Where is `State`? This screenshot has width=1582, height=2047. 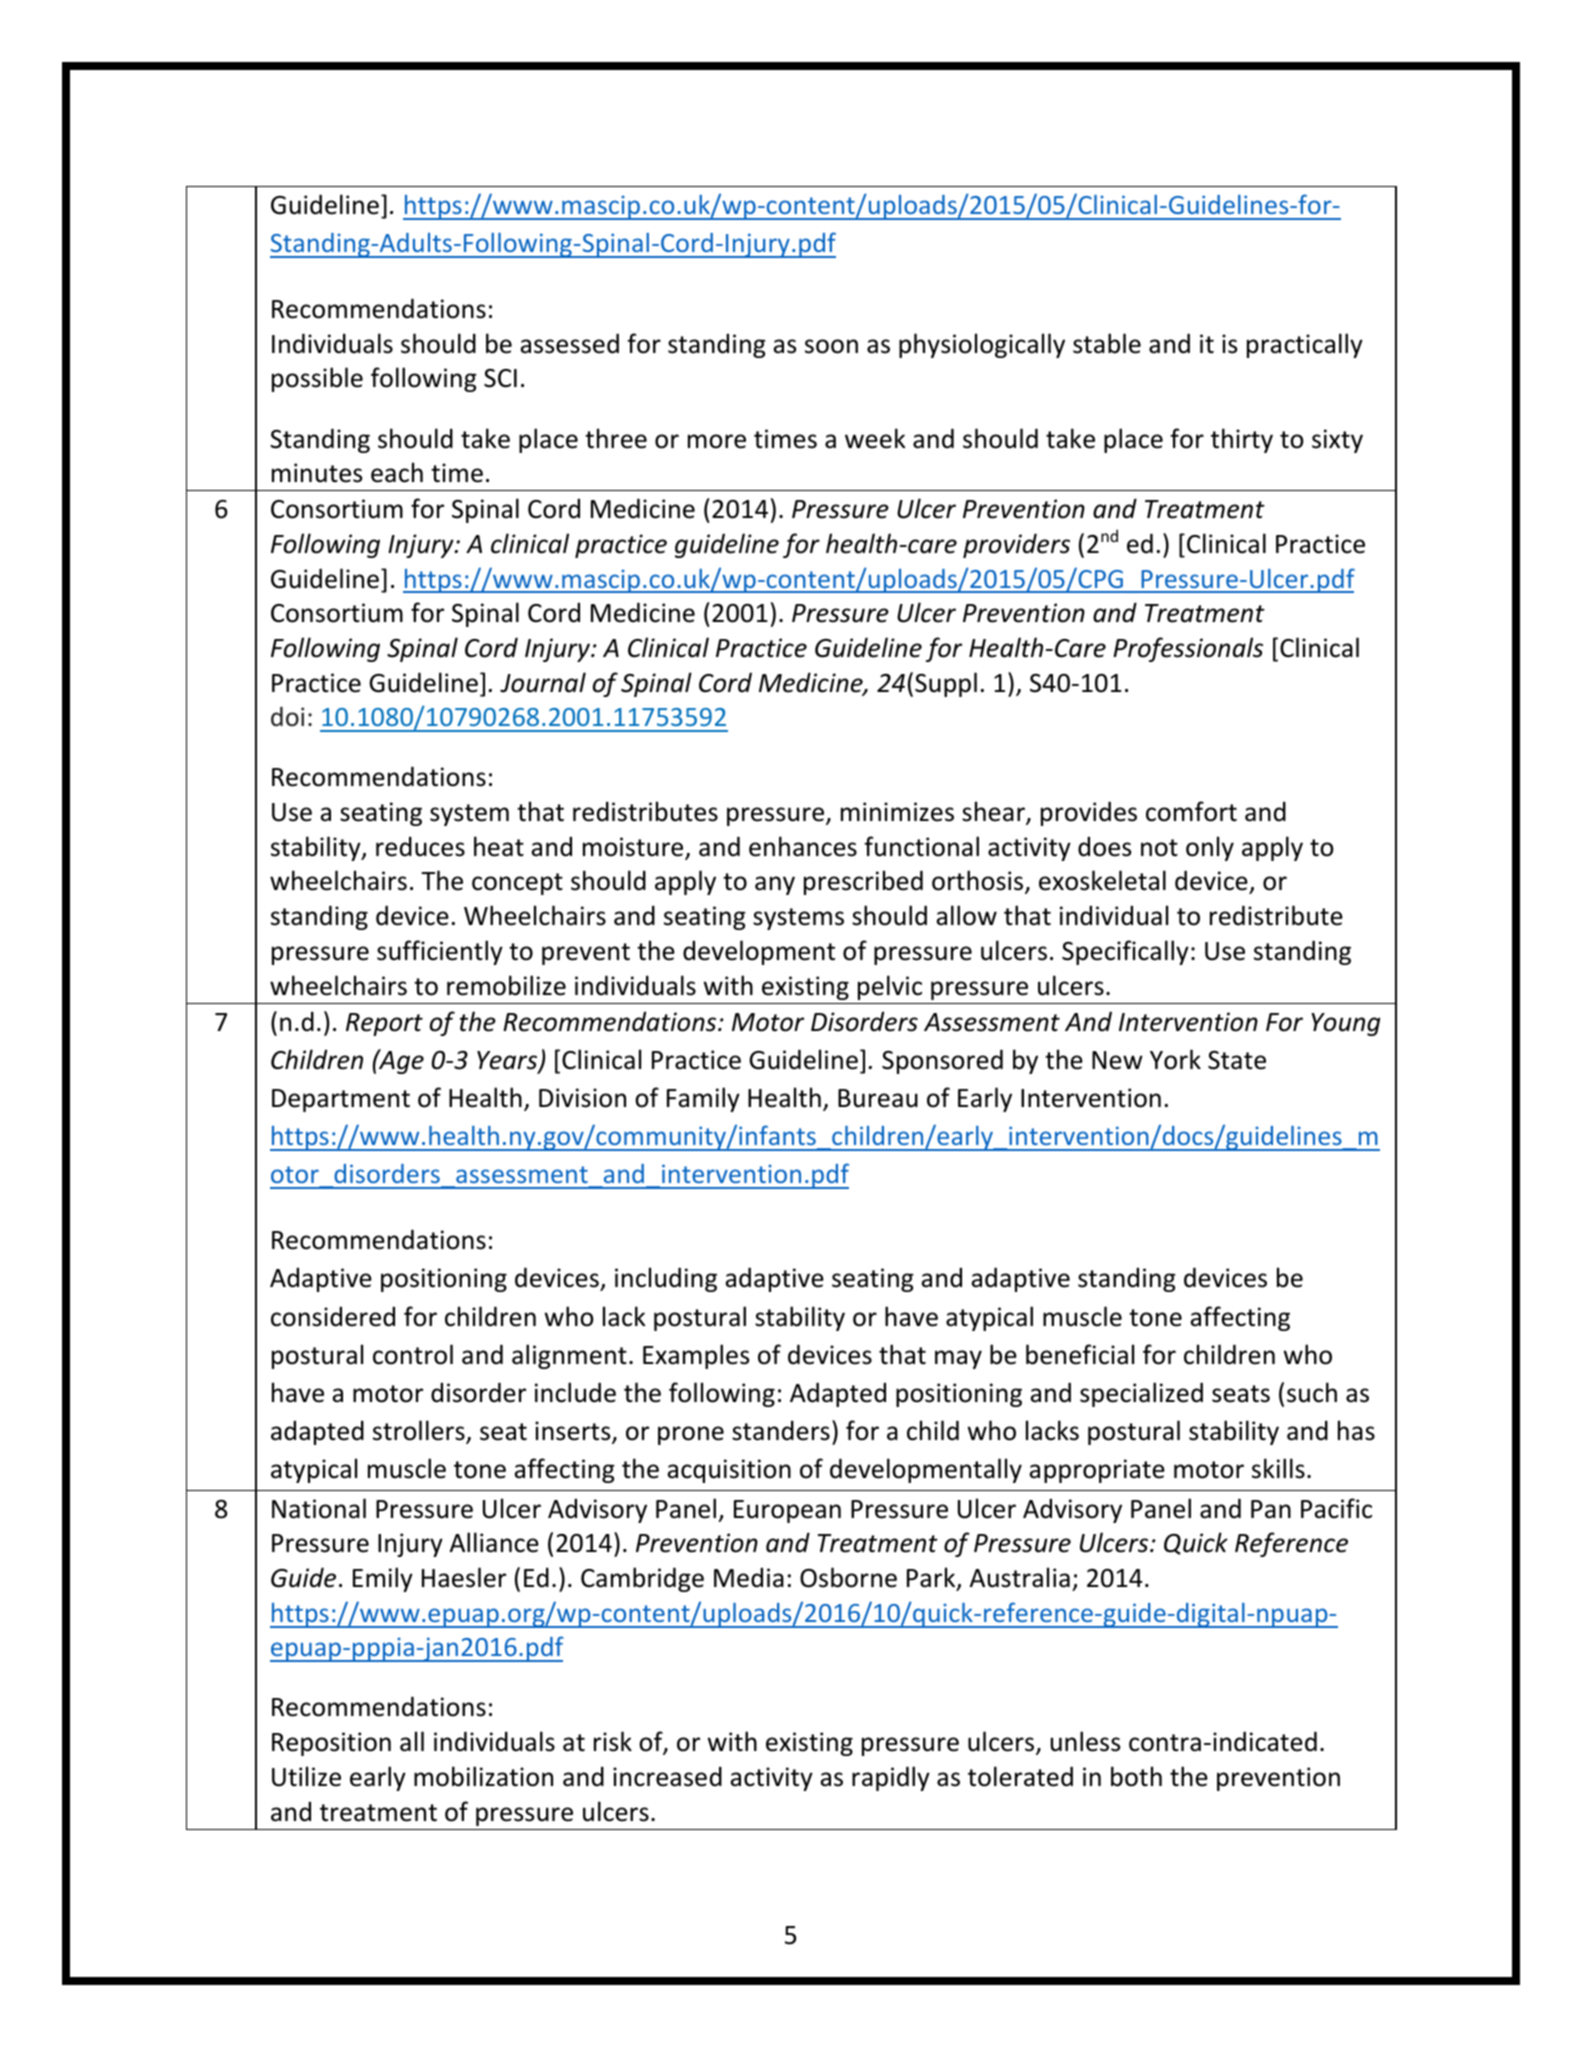 State is located at coordinates (1237, 1060).
